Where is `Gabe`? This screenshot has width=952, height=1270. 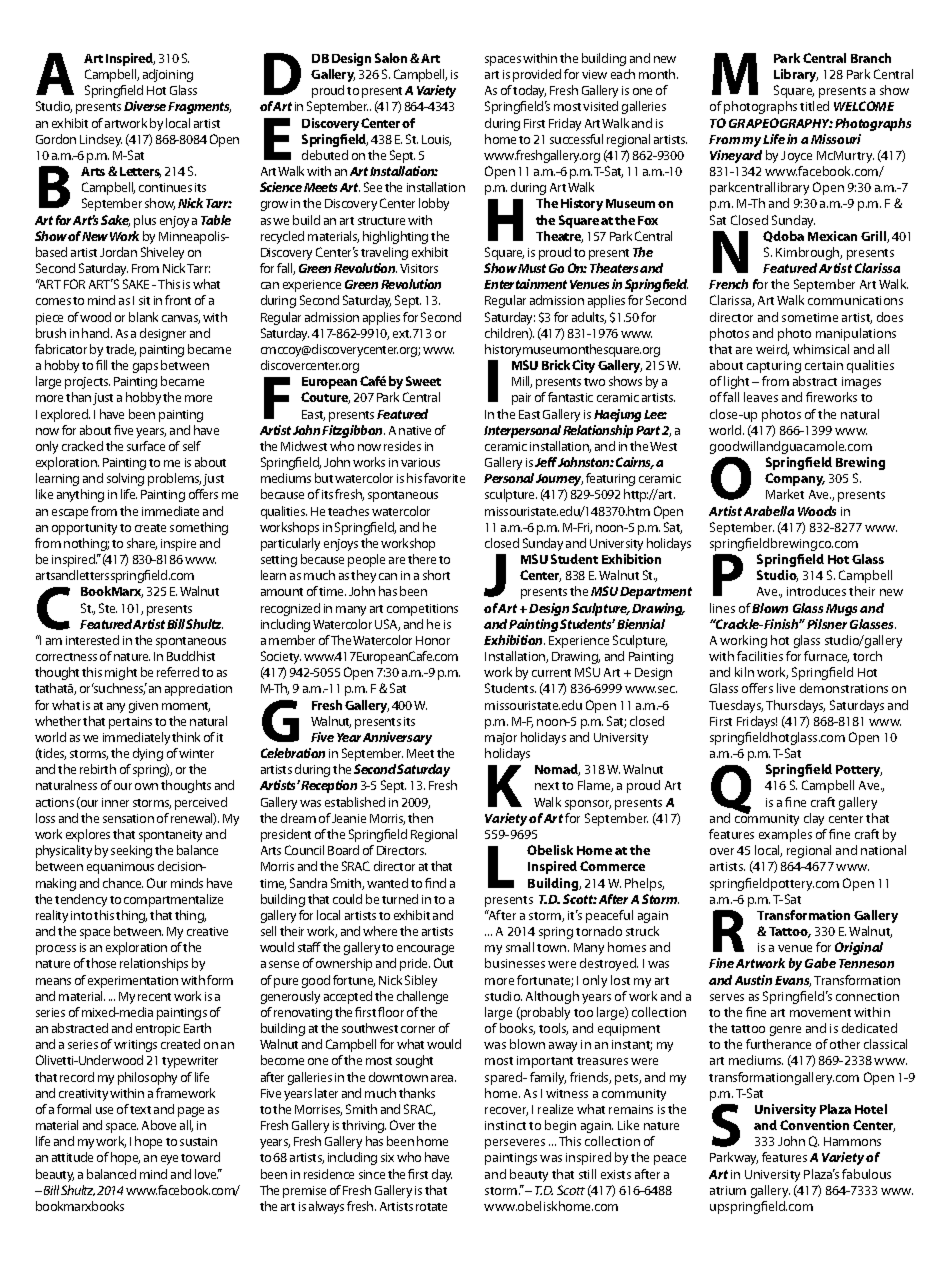
Gabe is located at coordinates (820, 963).
